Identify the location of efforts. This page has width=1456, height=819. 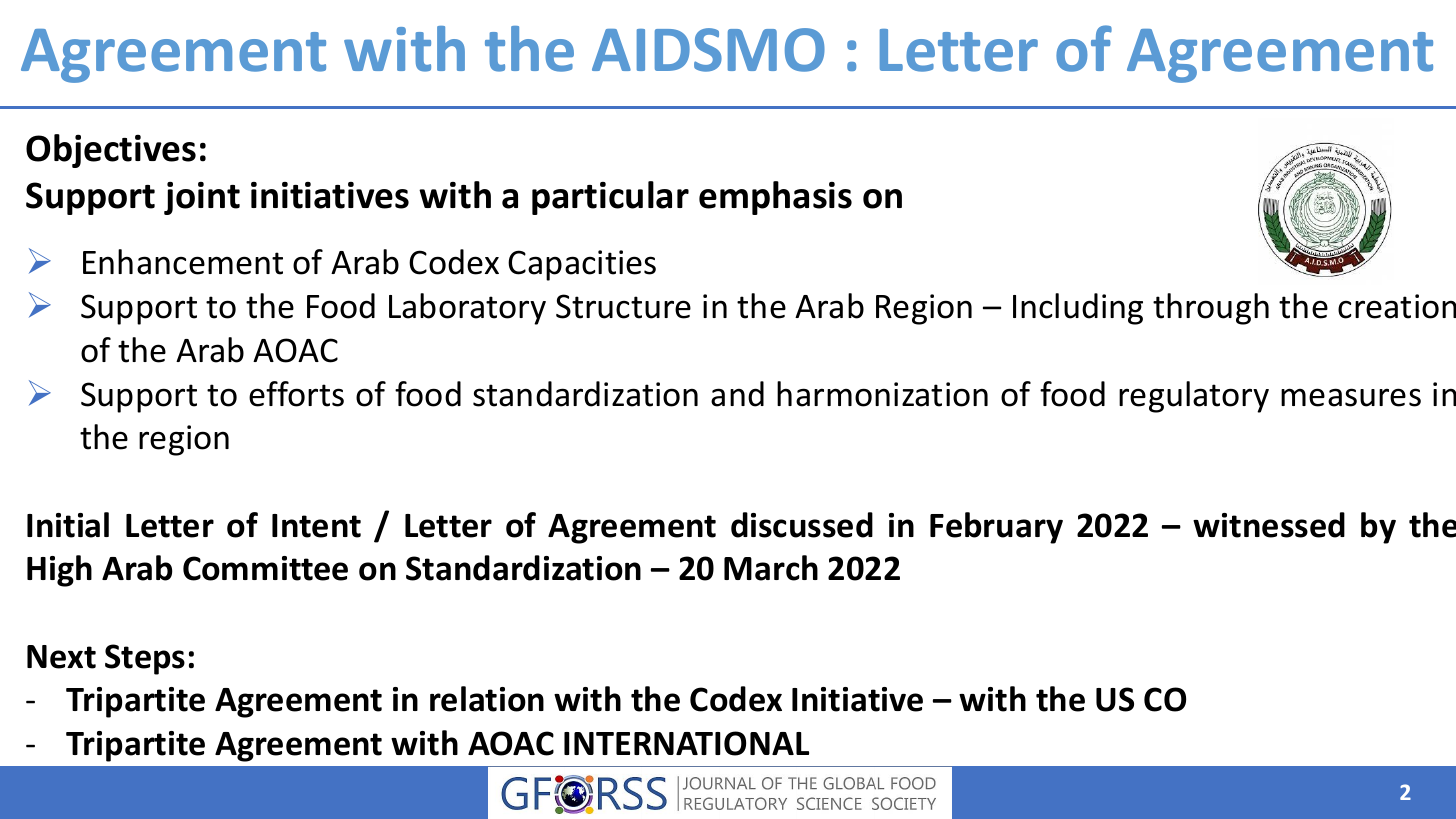
(296, 394).
